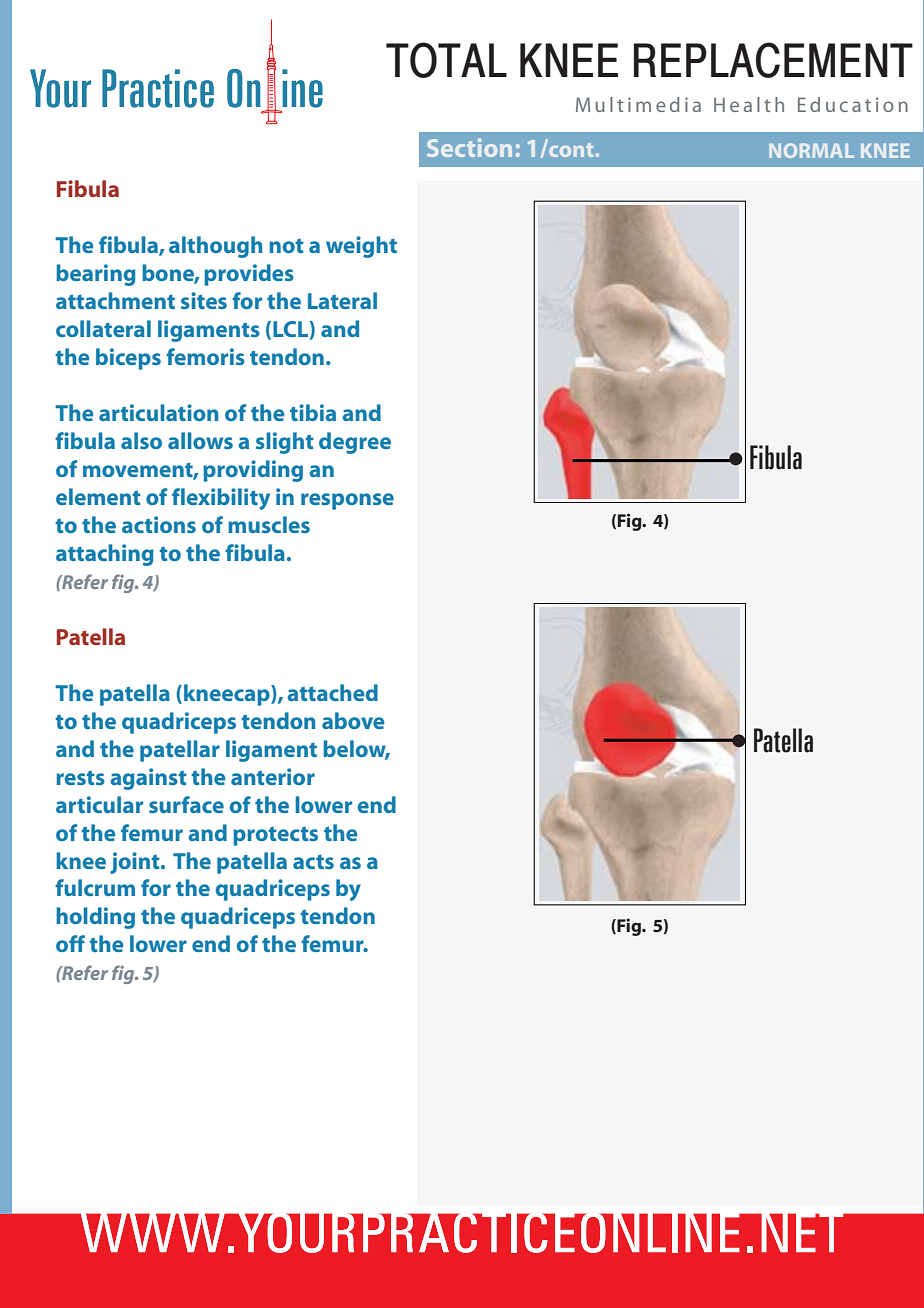 This document has height=1308, width=924. I want to click on Section, so click(469, 147).
